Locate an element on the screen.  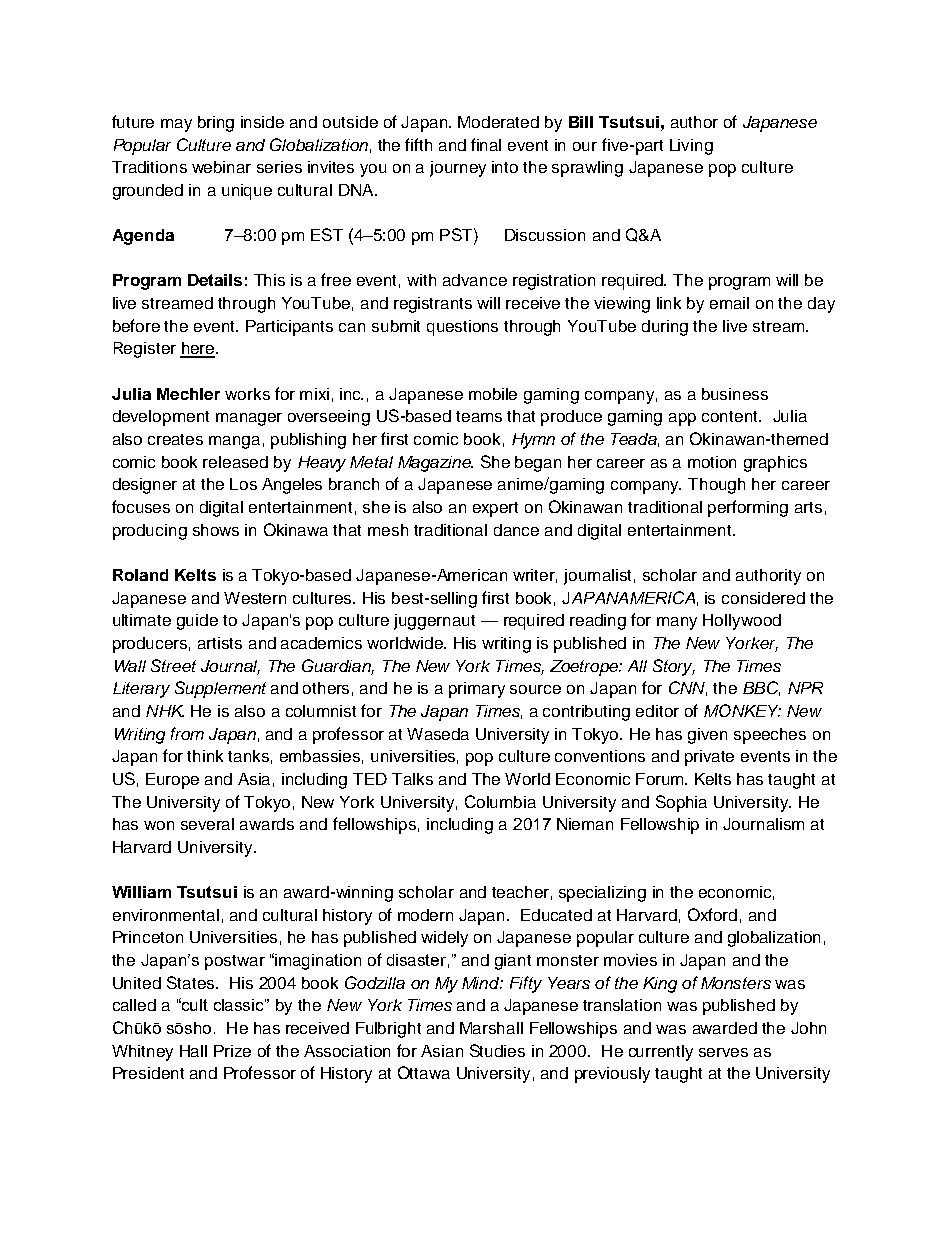
juggernaut is located at coordinates (434, 622).
